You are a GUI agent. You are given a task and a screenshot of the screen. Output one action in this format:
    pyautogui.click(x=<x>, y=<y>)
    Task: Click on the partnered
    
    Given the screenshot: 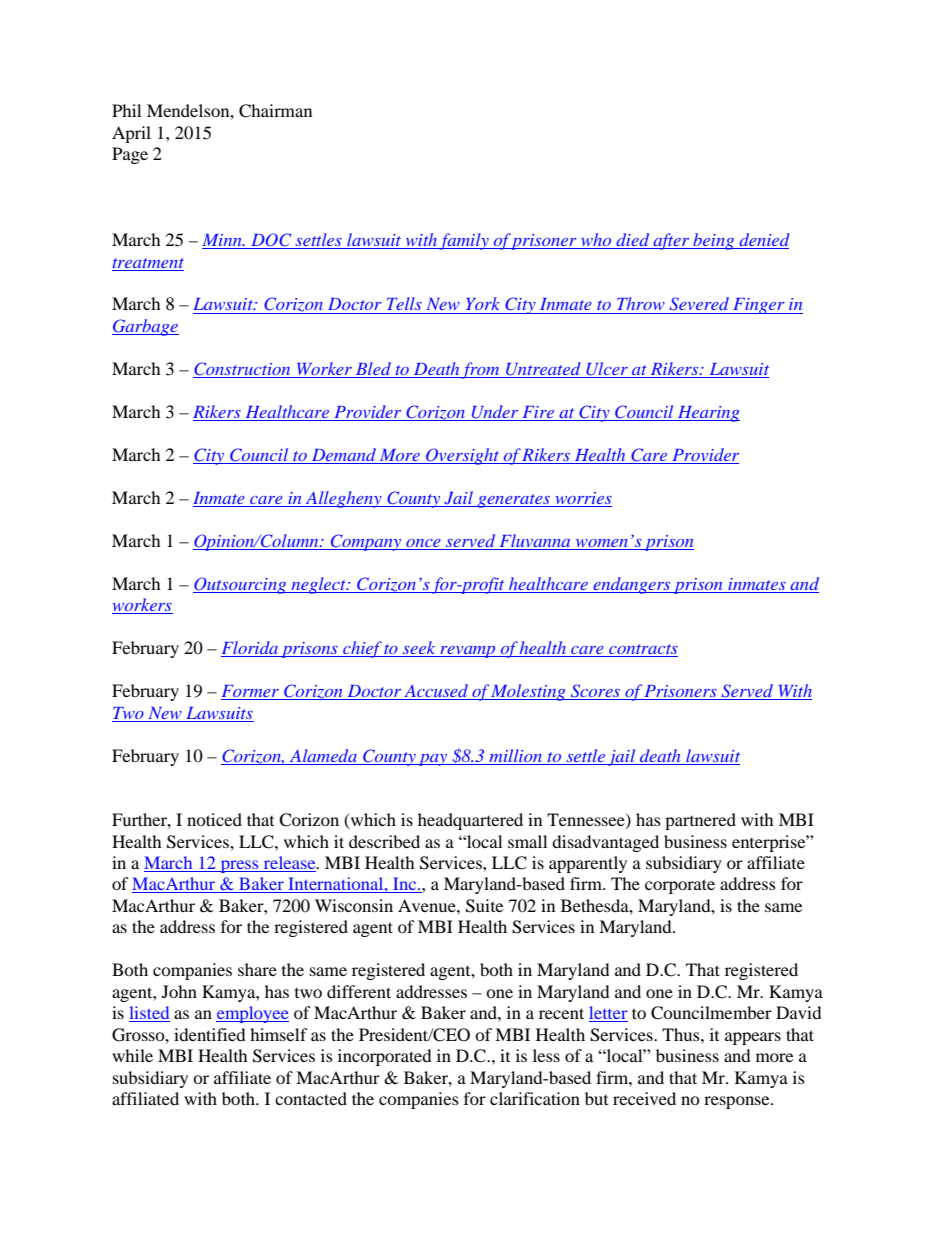 What is the action you would take?
    pyautogui.click(x=700, y=821)
